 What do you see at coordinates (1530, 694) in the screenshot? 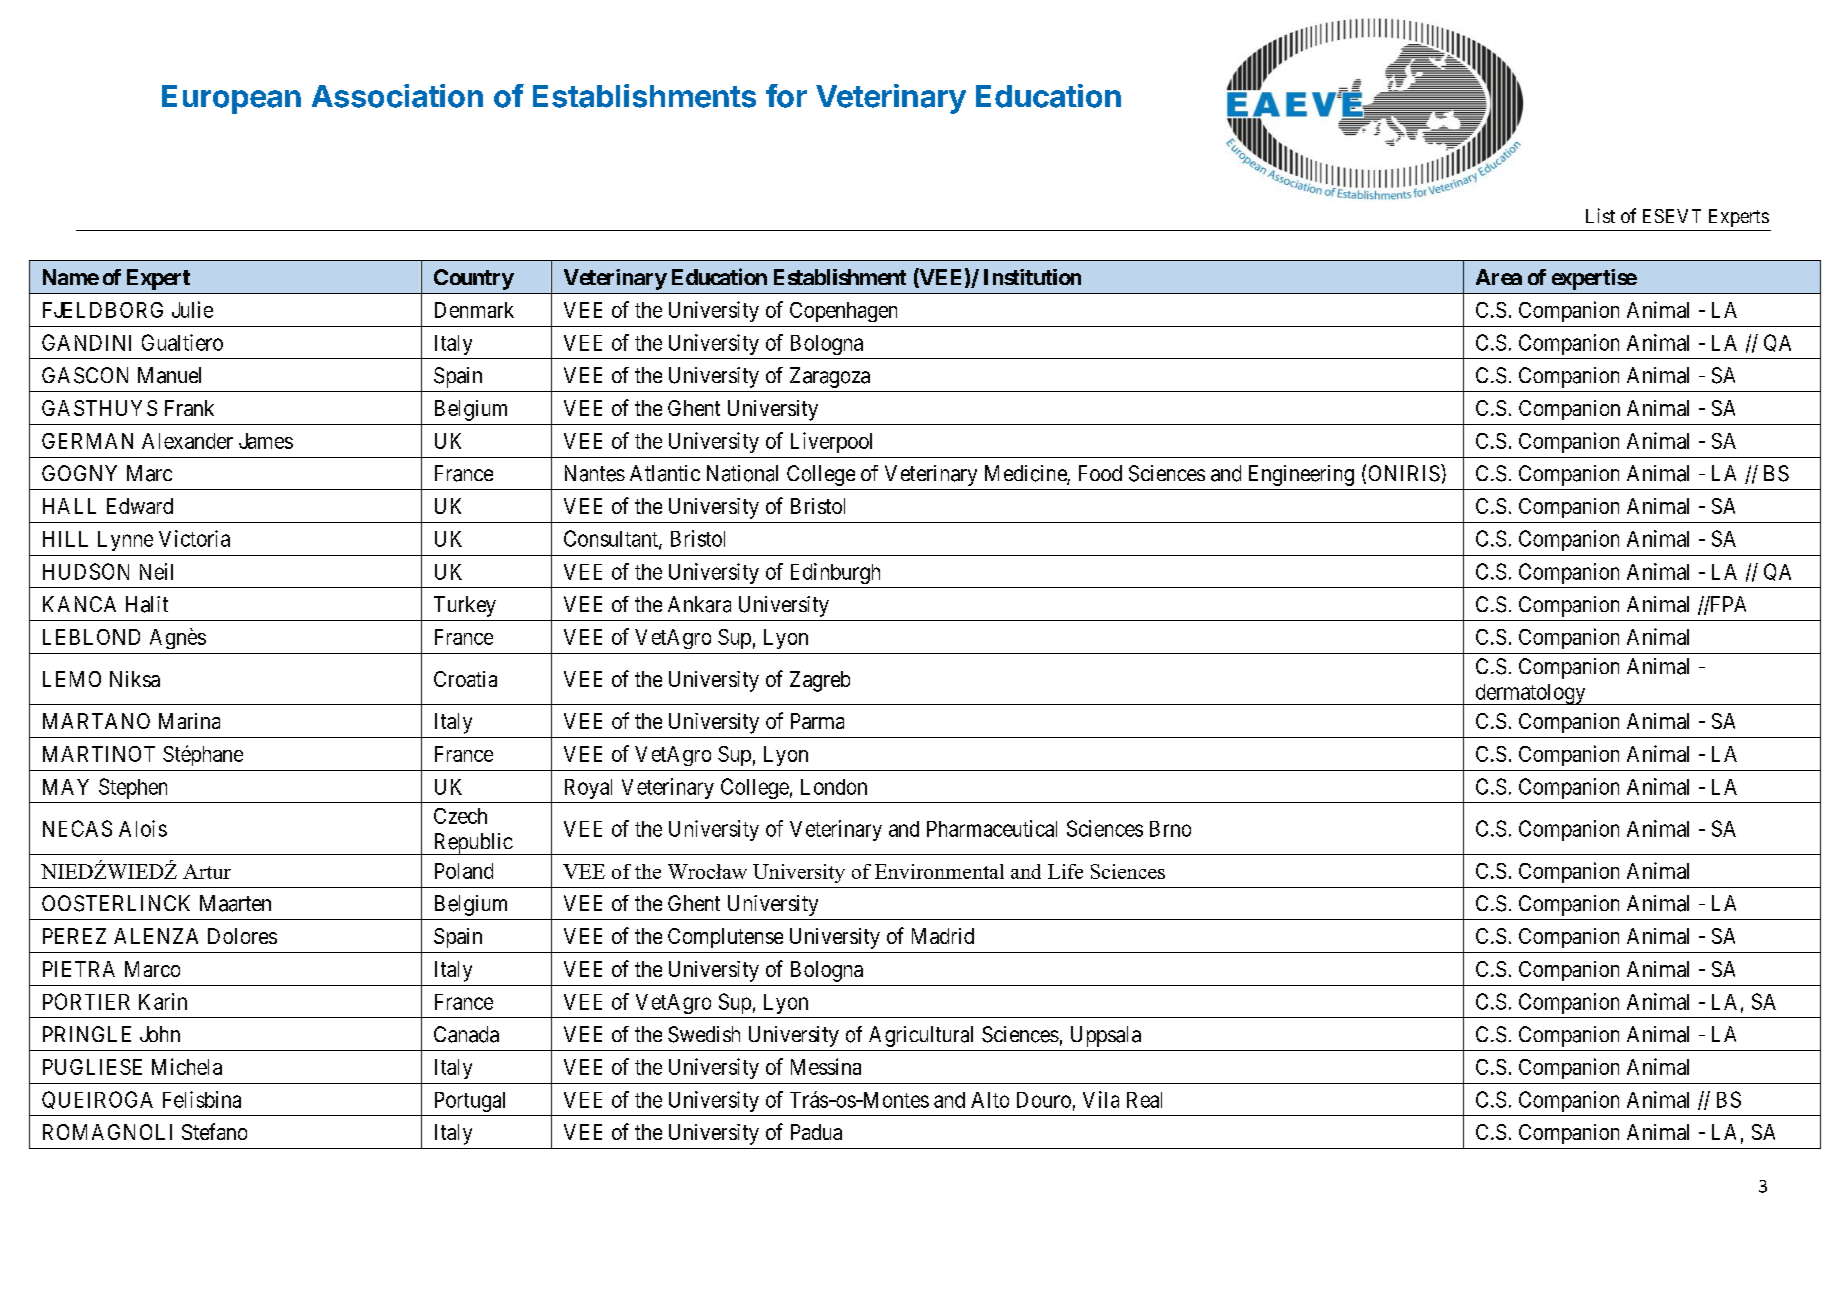
I see `dermatology` at bounding box center [1530, 694].
